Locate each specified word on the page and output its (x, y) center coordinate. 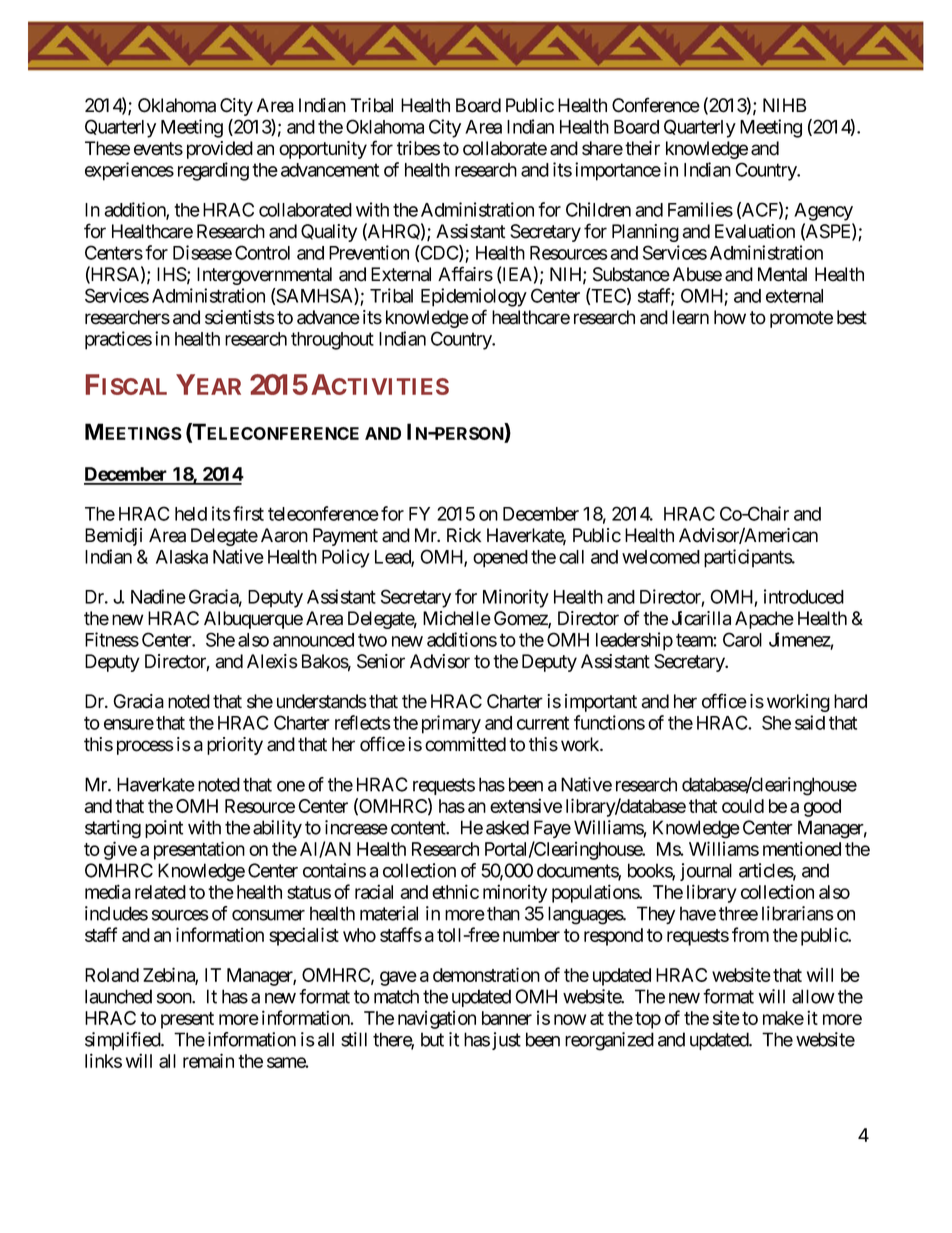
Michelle (457, 618)
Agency (823, 212)
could (743, 806)
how (730, 317)
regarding (213, 171)
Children (598, 209)
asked (507, 827)
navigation (437, 1019)
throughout (332, 341)
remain (208, 1060)
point (164, 829)
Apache (764, 620)
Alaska (182, 557)
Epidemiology (474, 297)
